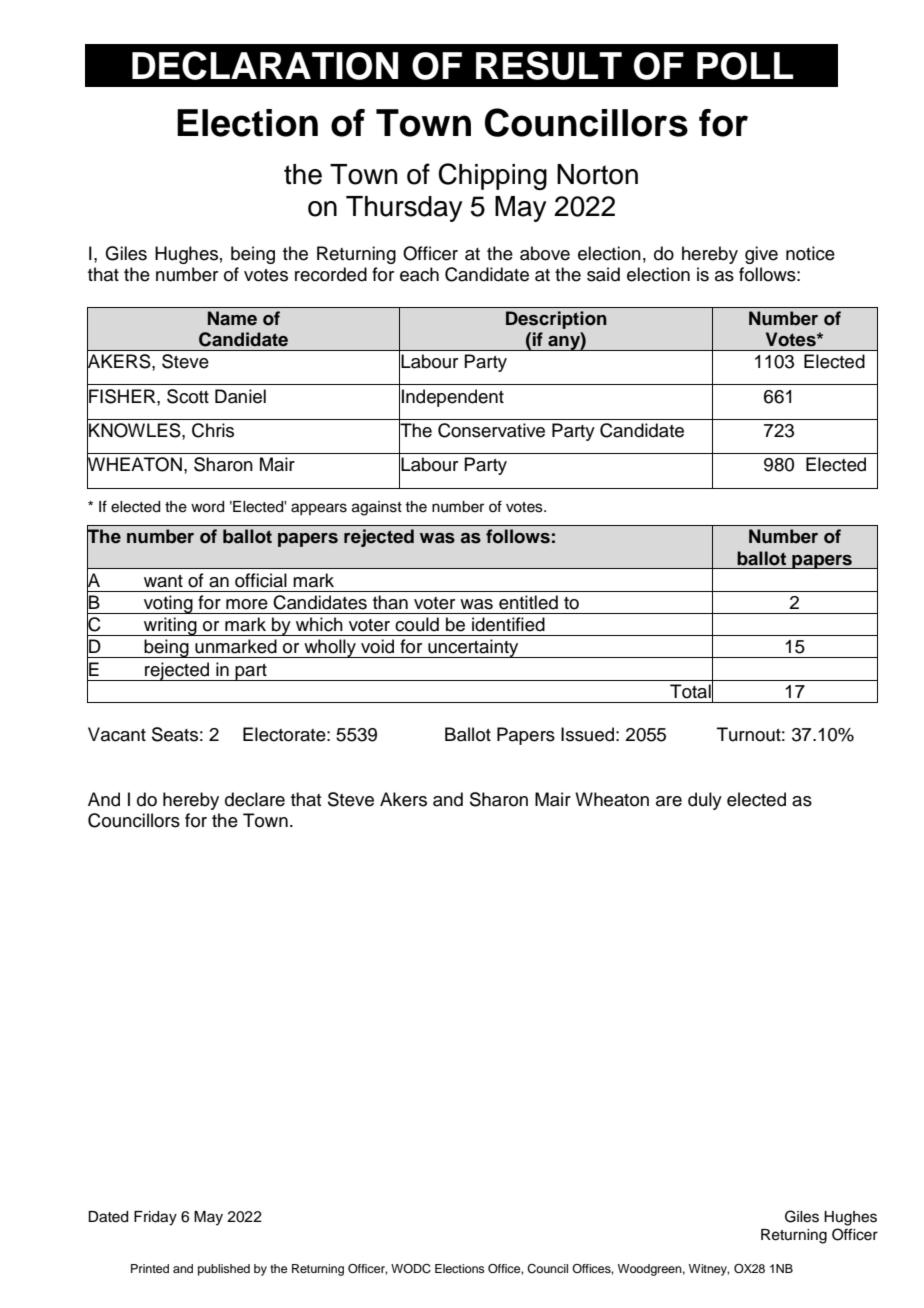  What do you see at coordinates (705, 801) in the screenshot?
I see `duly` at bounding box center [705, 801].
